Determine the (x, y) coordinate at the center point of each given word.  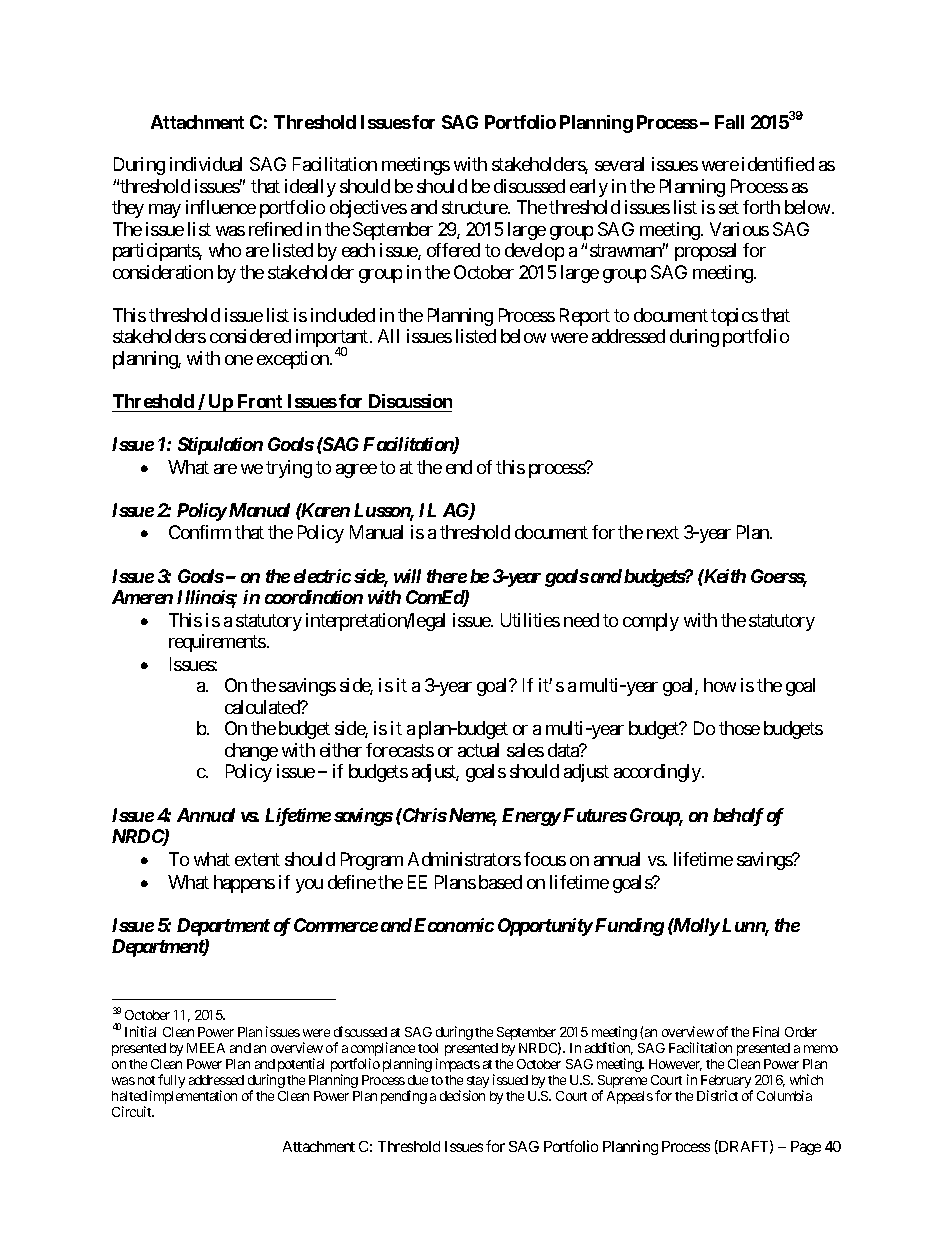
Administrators (464, 859)
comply (651, 622)
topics (734, 317)
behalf (738, 817)
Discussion (410, 401)
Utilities (530, 620)
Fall (729, 122)
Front (260, 401)
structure (475, 208)
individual (206, 164)
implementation (193, 1097)
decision (462, 1095)
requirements (217, 643)
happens (244, 884)
